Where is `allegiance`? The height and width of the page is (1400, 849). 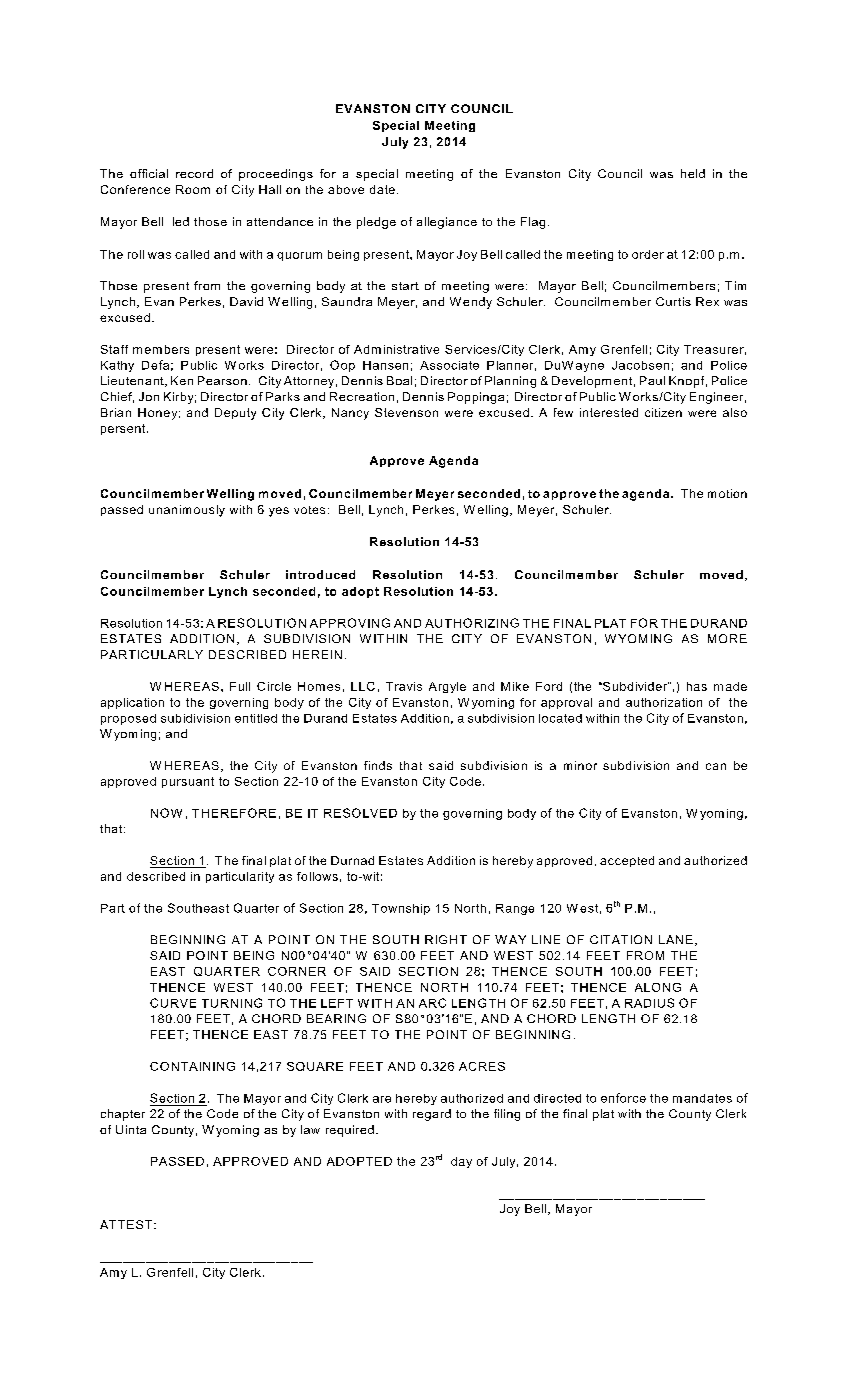 allegiance is located at coordinates (447, 223).
